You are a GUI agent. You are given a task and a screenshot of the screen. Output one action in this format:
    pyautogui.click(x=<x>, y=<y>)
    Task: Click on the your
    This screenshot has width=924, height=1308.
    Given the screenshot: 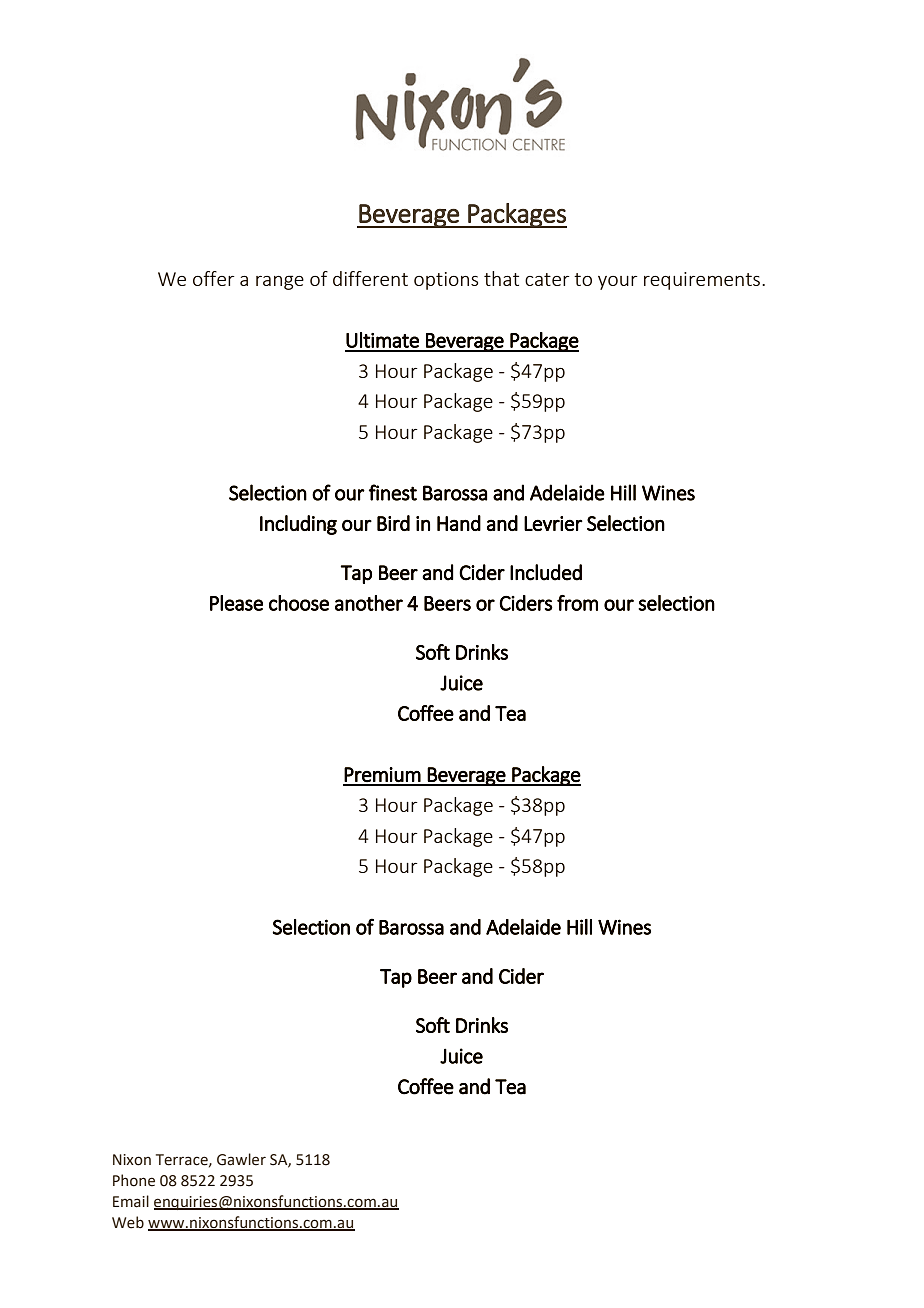 What is the action you would take?
    pyautogui.click(x=618, y=283)
